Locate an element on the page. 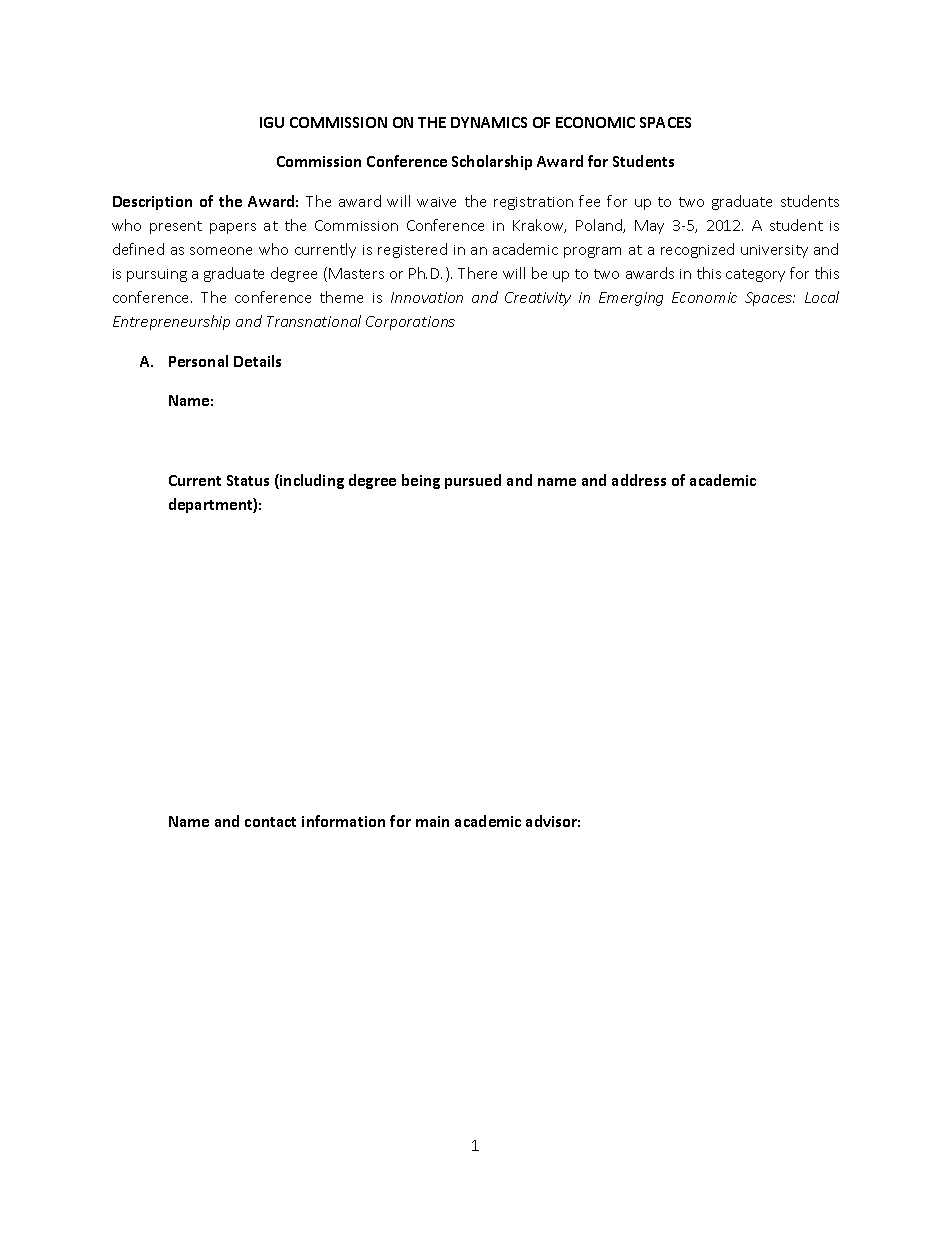 Image resolution: width=952 pixels, height=1233 pixels. category is located at coordinates (755, 275).
